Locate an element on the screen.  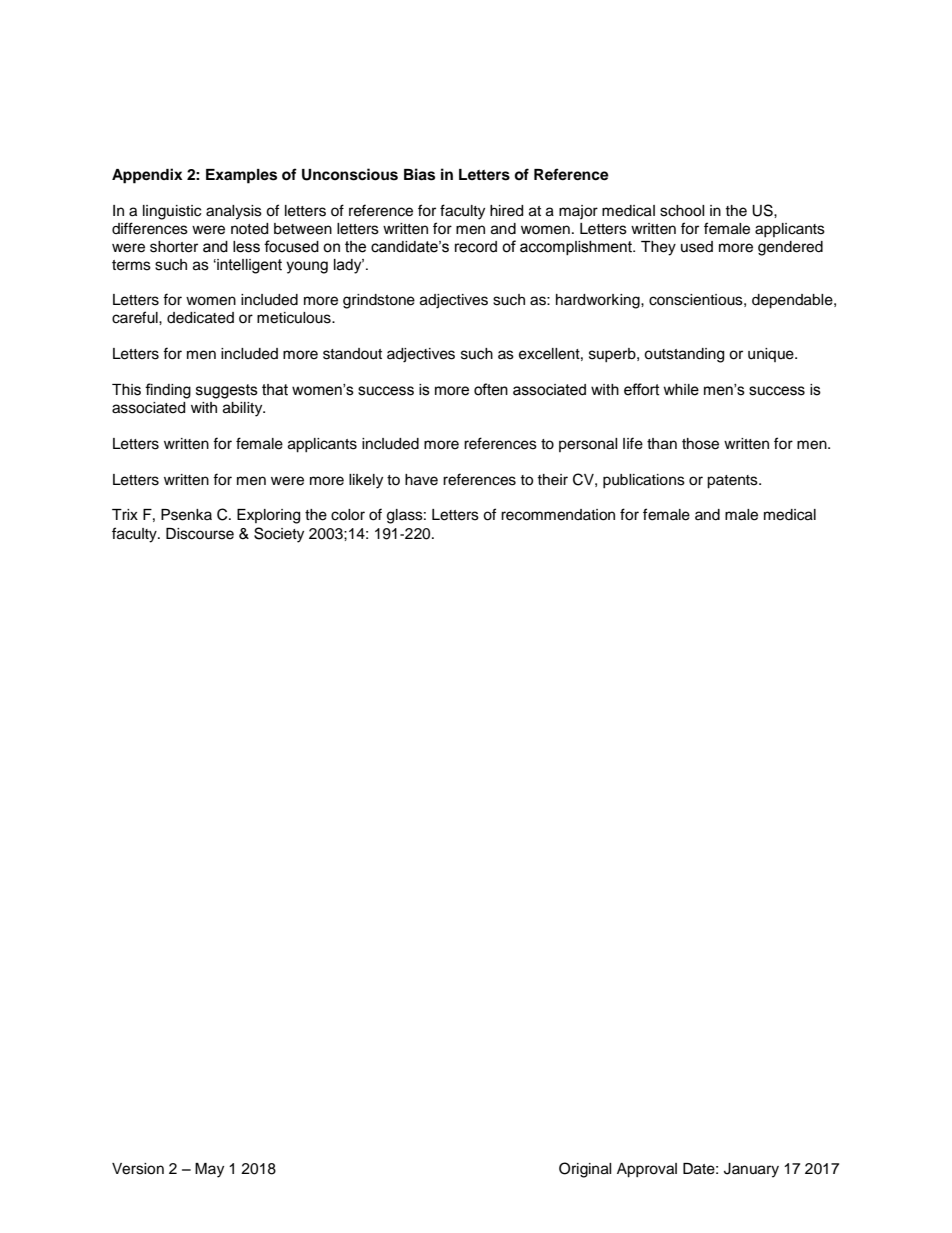
patents is located at coordinates (733, 482).
